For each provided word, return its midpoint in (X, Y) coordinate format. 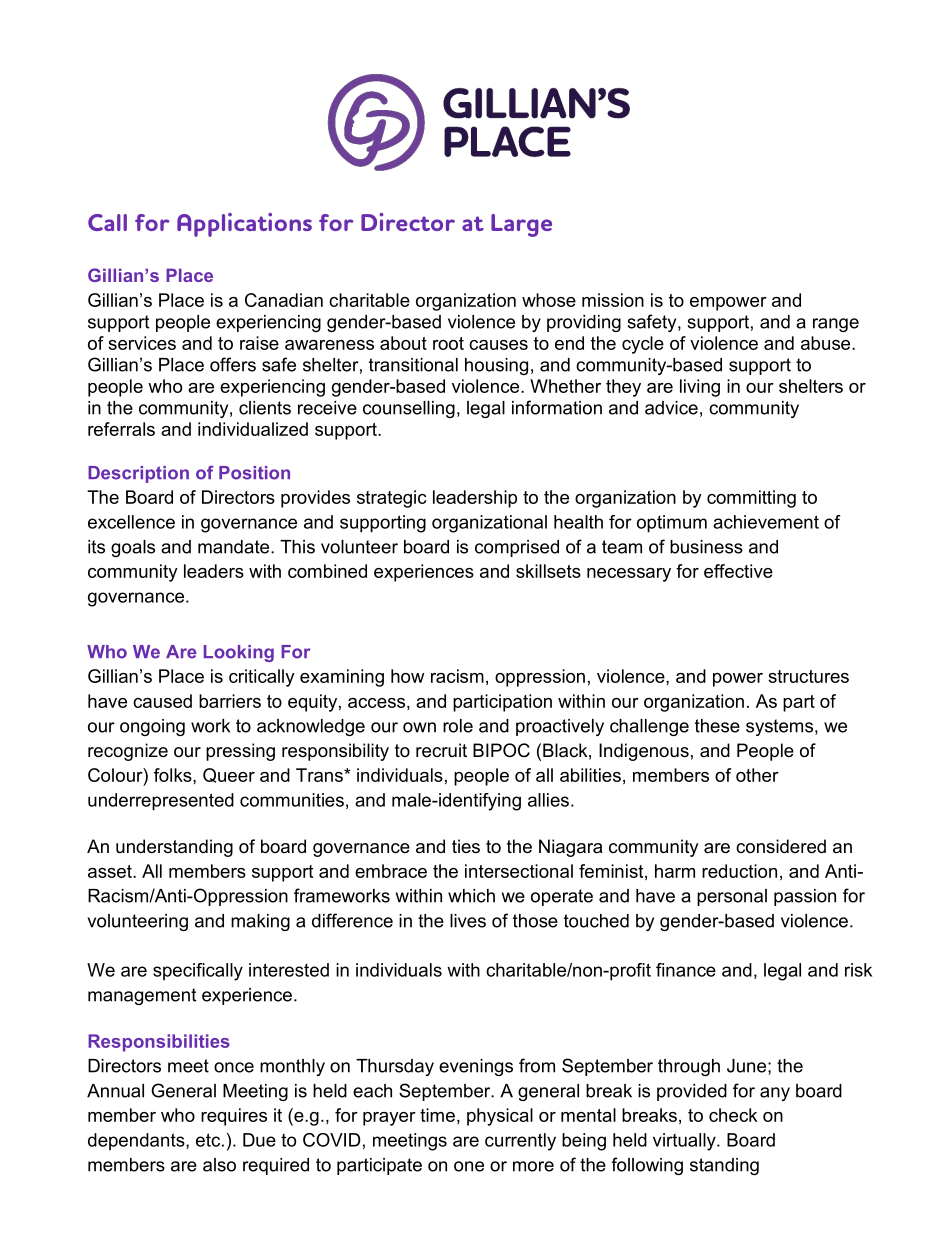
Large (521, 225)
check (733, 1115)
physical (500, 1117)
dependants (137, 1142)
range (836, 325)
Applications (244, 225)
